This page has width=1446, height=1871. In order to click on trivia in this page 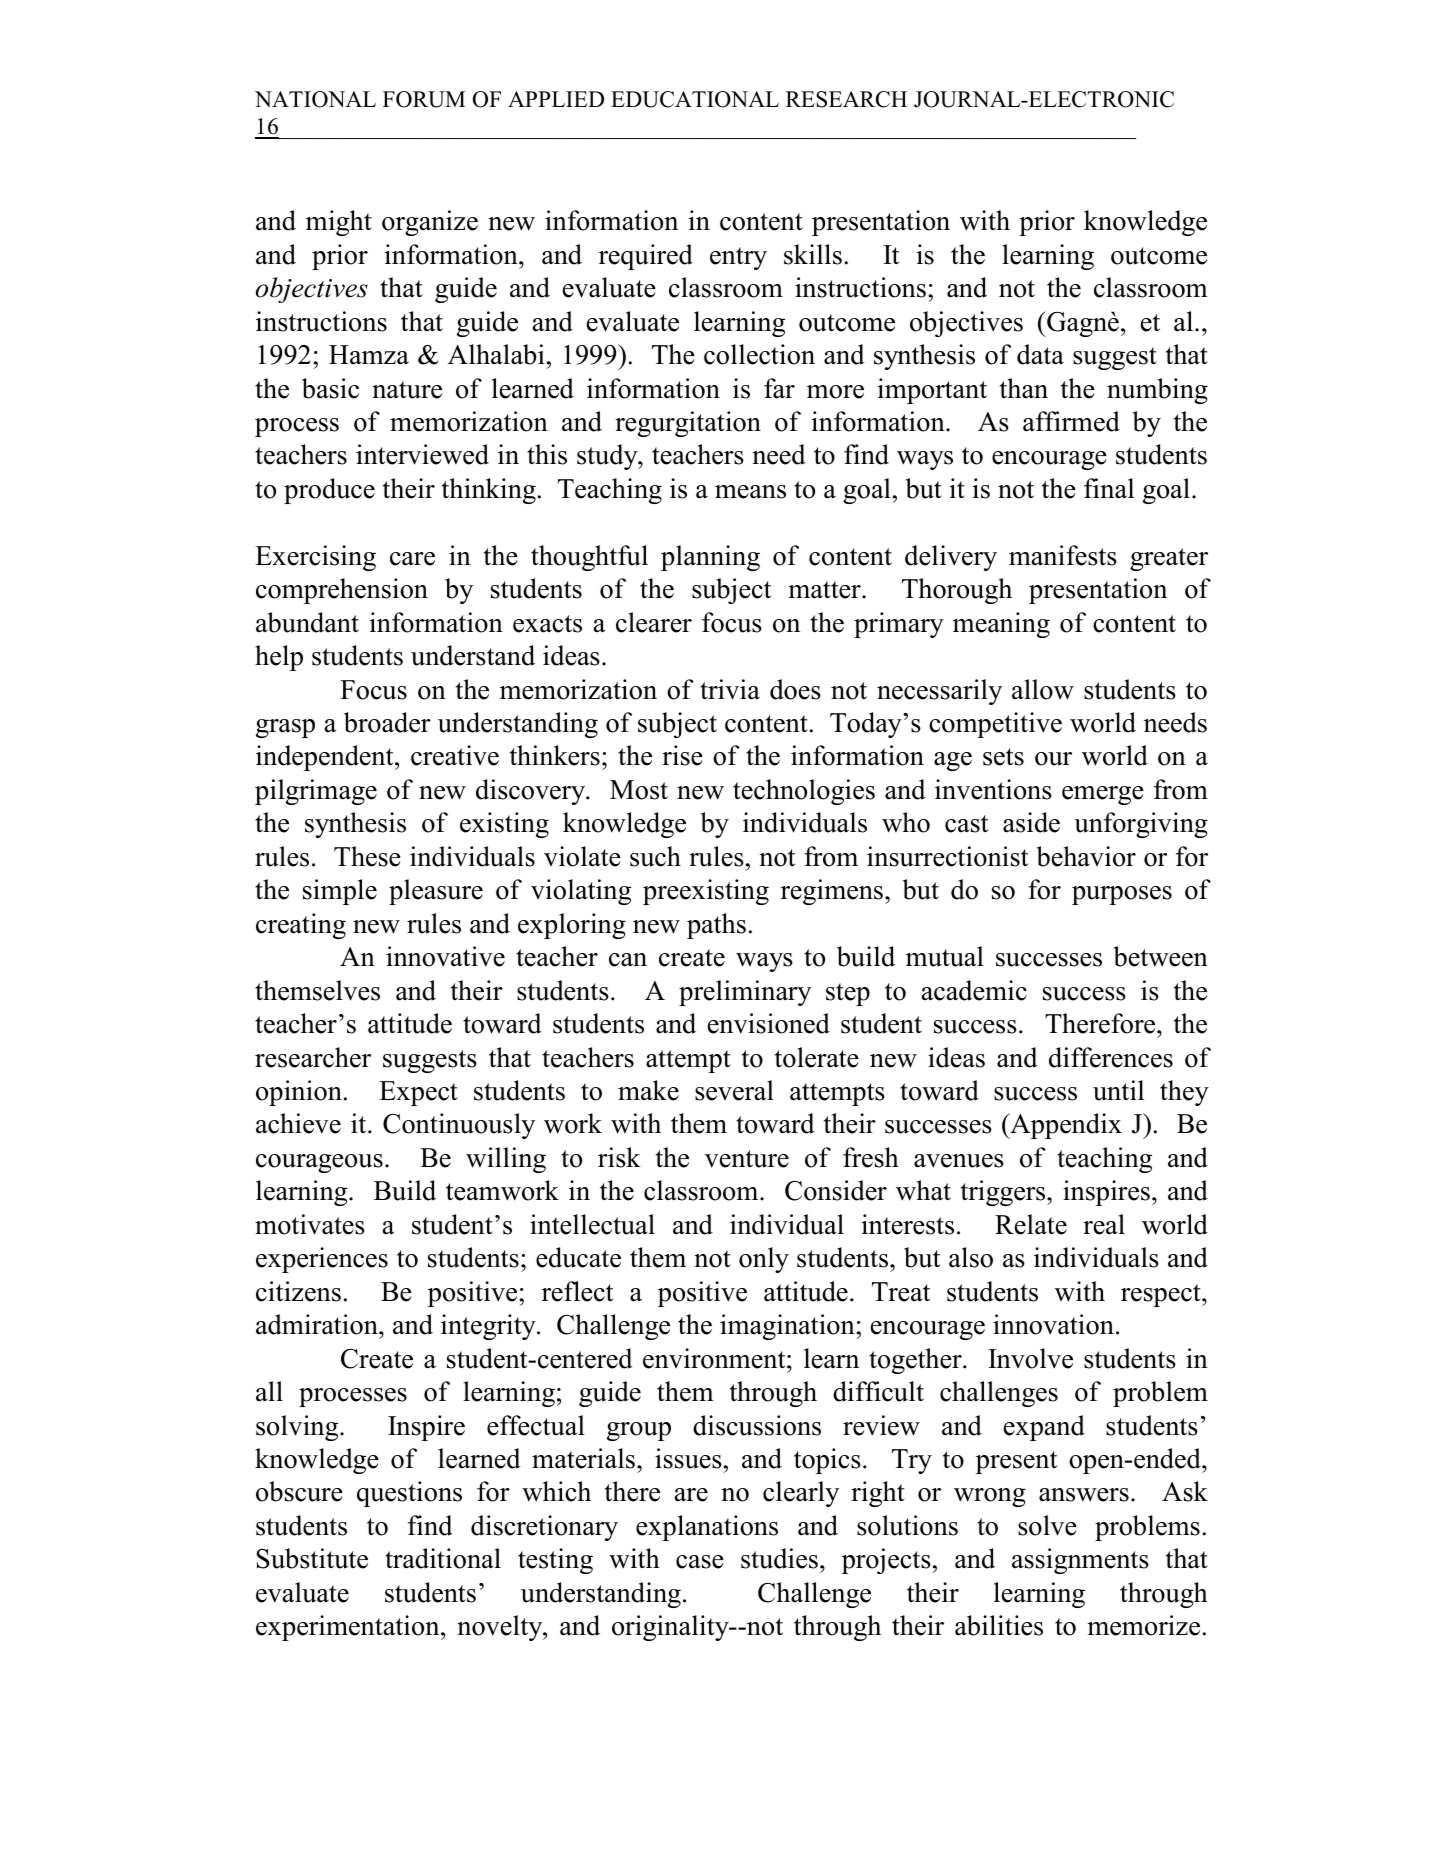, I will do `click(730, 689)`.
